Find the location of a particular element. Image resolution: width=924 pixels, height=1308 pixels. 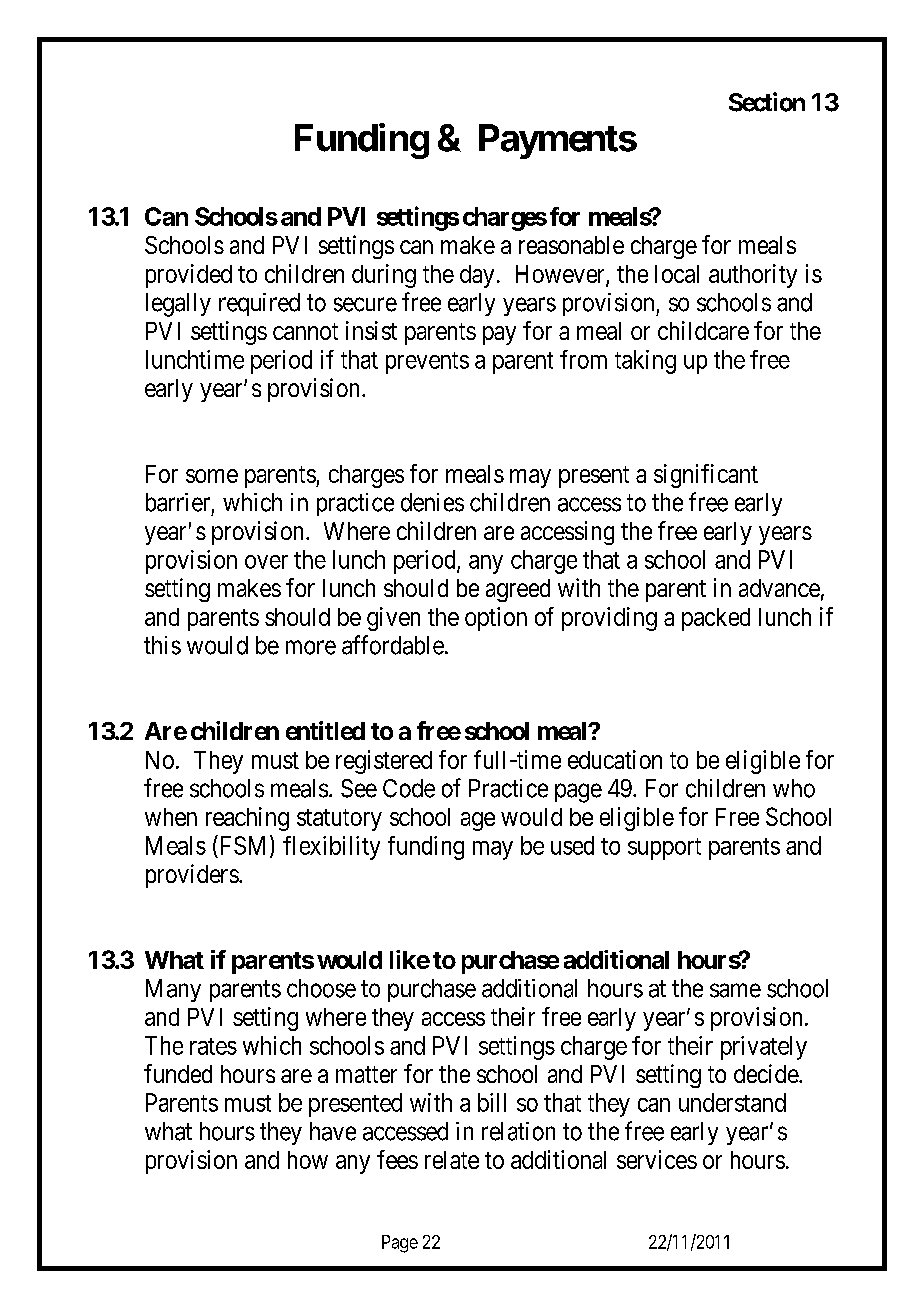

bill is located at coordinates (492, 1102).
